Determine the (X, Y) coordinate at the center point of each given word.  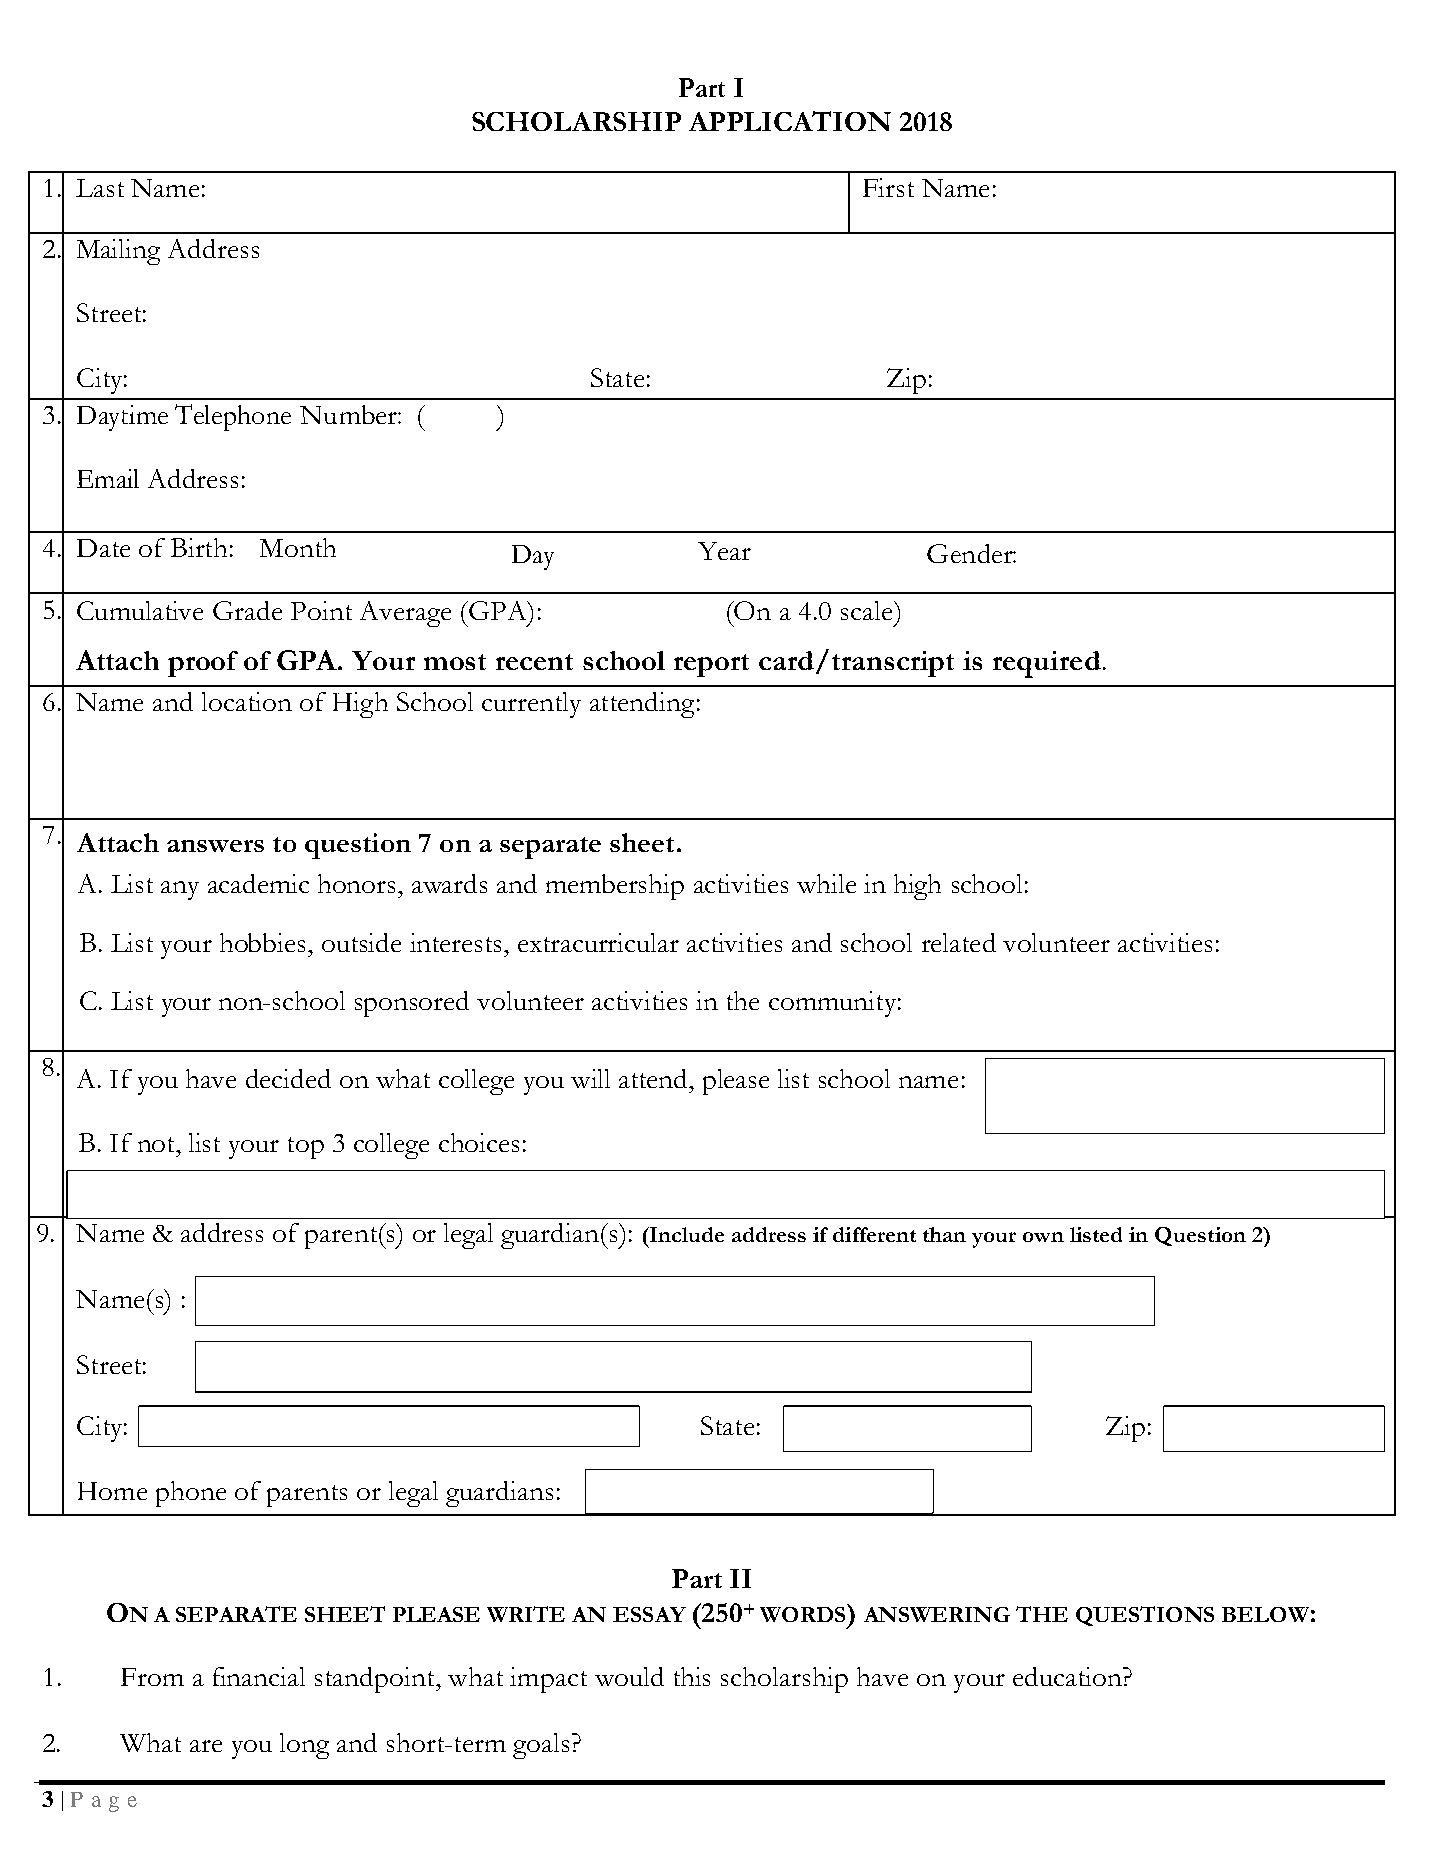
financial (259, 1676)
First (888, 187)
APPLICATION (790, 121)
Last (100, 188)
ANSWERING (937, 1614)
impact (548, 1680)
